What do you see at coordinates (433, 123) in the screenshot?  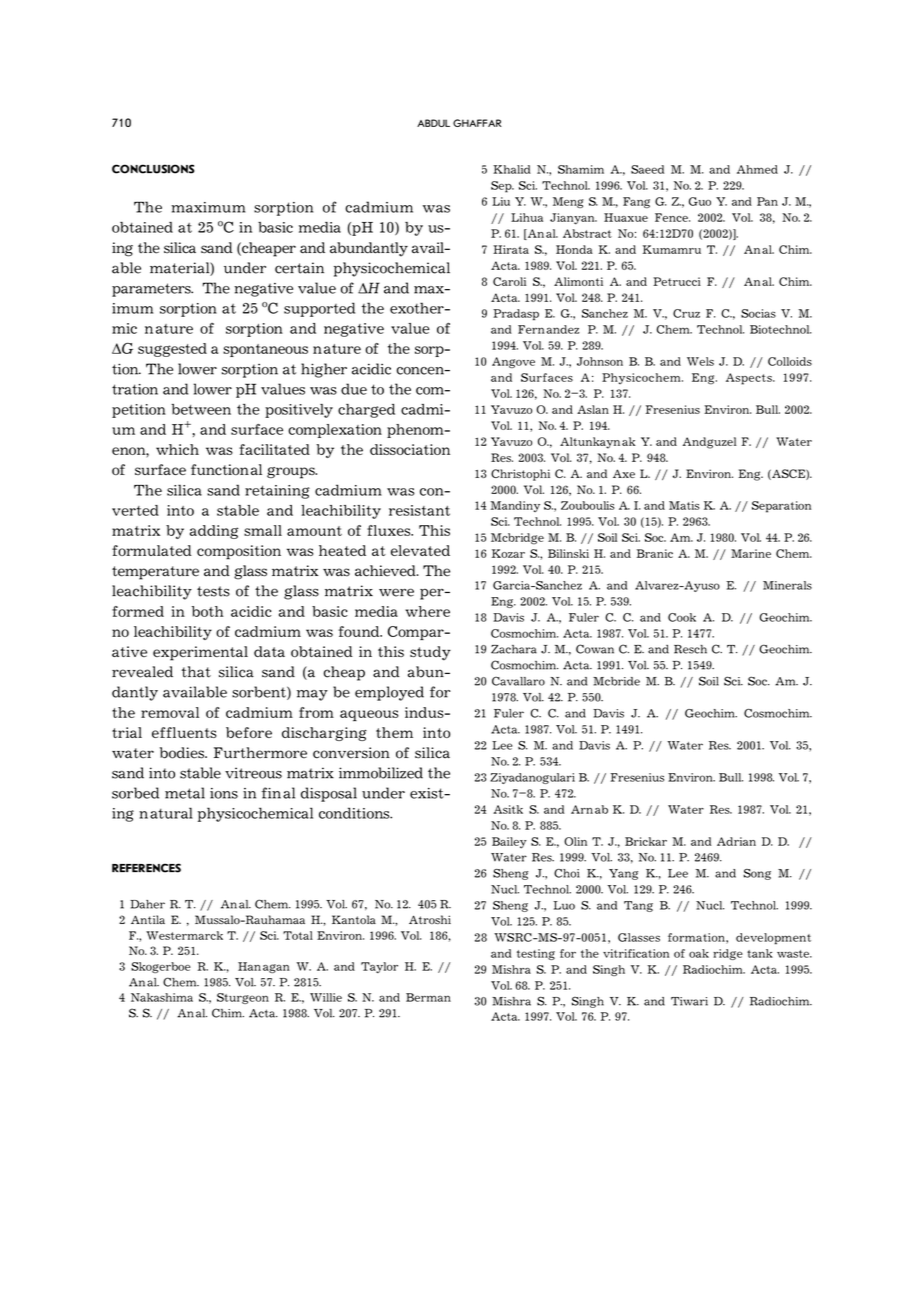 I see `ABDUL` at bounding box center [433, 123].
